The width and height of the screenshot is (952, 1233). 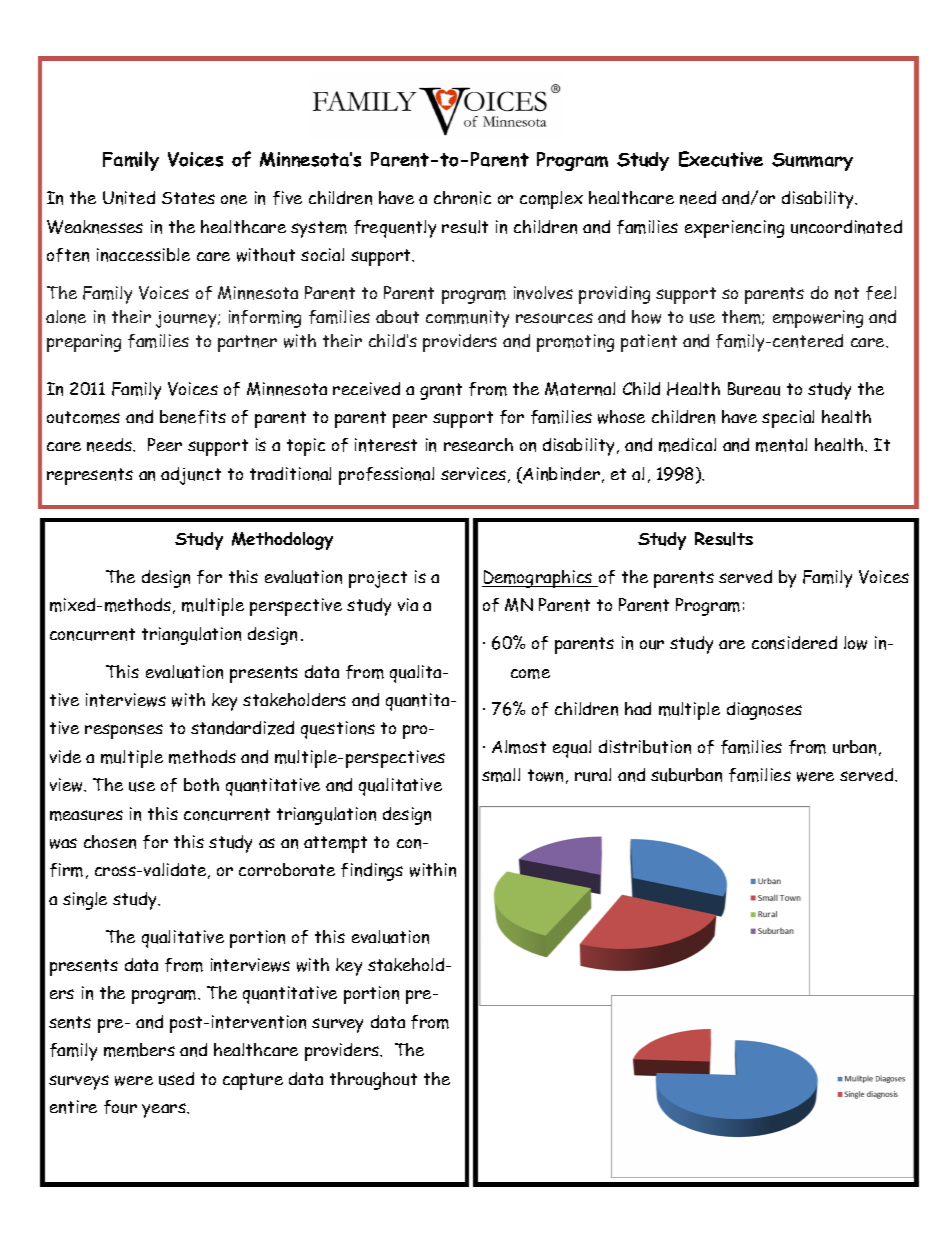 What do you see at coordinates (501, 775) in the screenshot?
I see `small` at bounding box center [501, 775].
